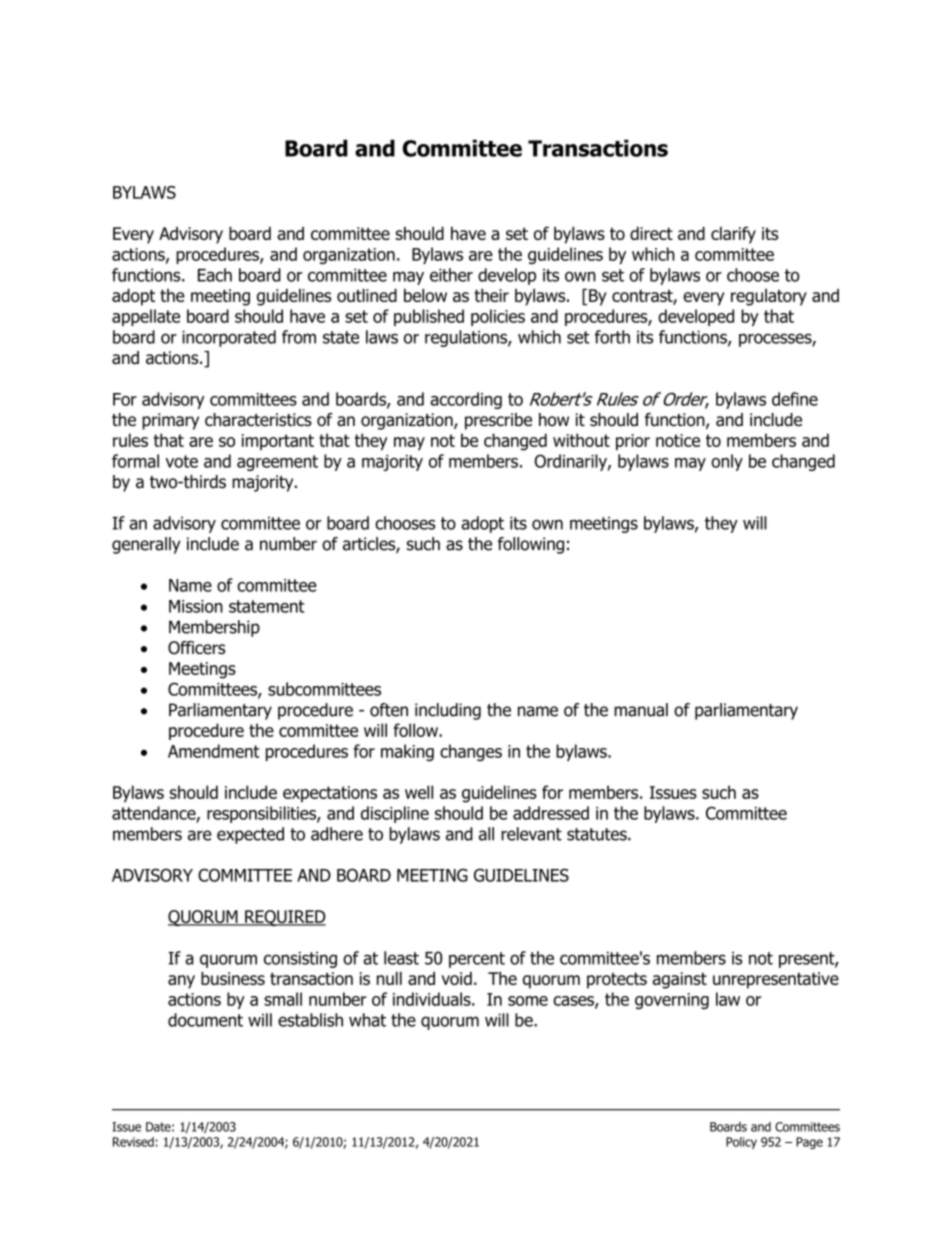 This page has width=952, height=1233. Describe the element at coordinates (679, 980) in the page. I see `against` at that location.
